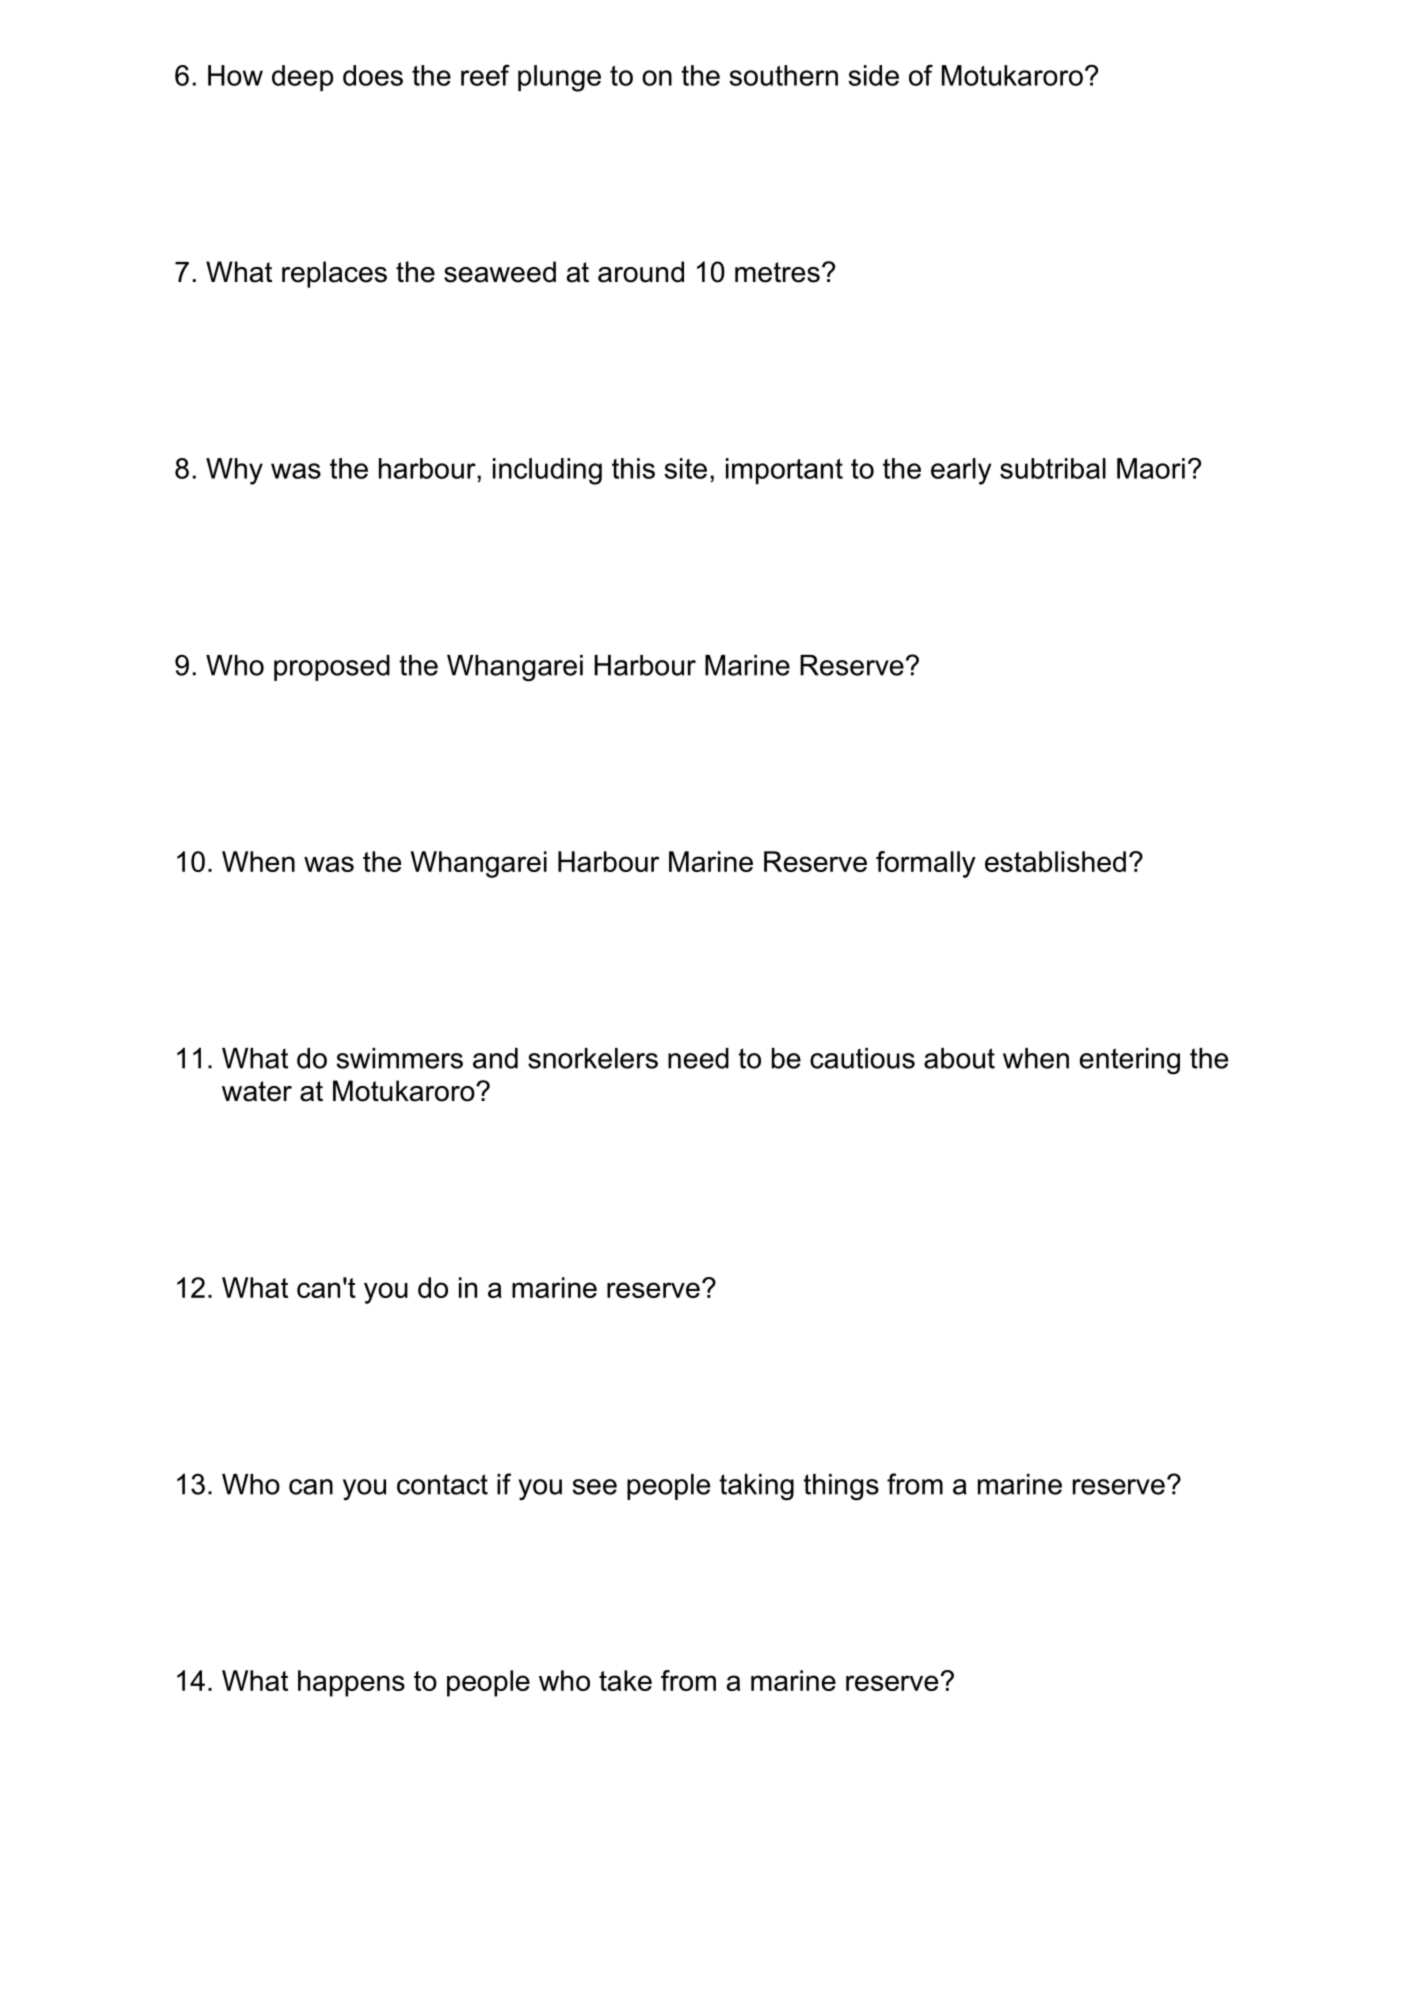 The image size is (1413, 1999). I want to click on early, so click(961, 471).
